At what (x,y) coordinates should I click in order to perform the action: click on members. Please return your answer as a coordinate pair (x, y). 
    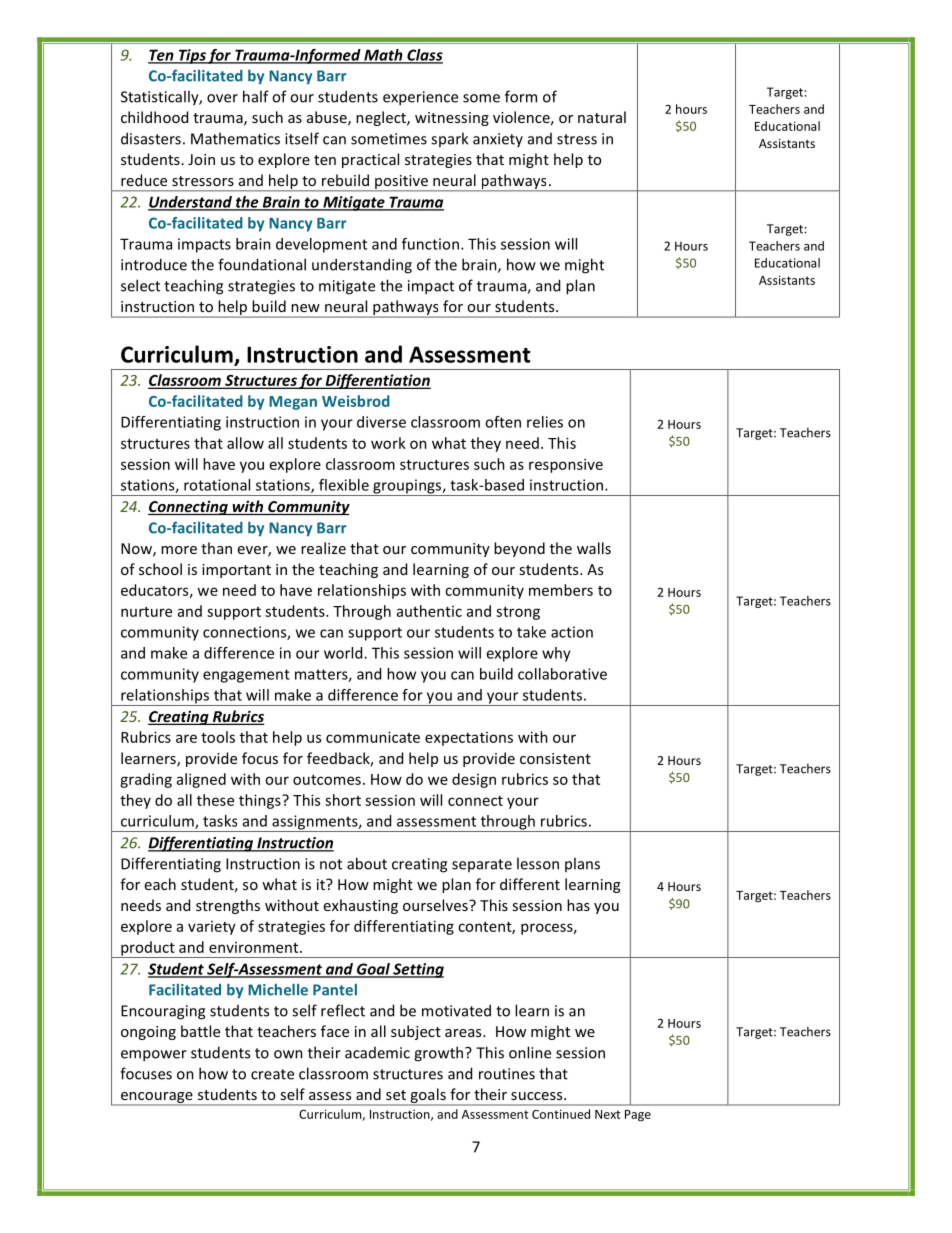
    Looking at the image, I should click on (561, 590).
